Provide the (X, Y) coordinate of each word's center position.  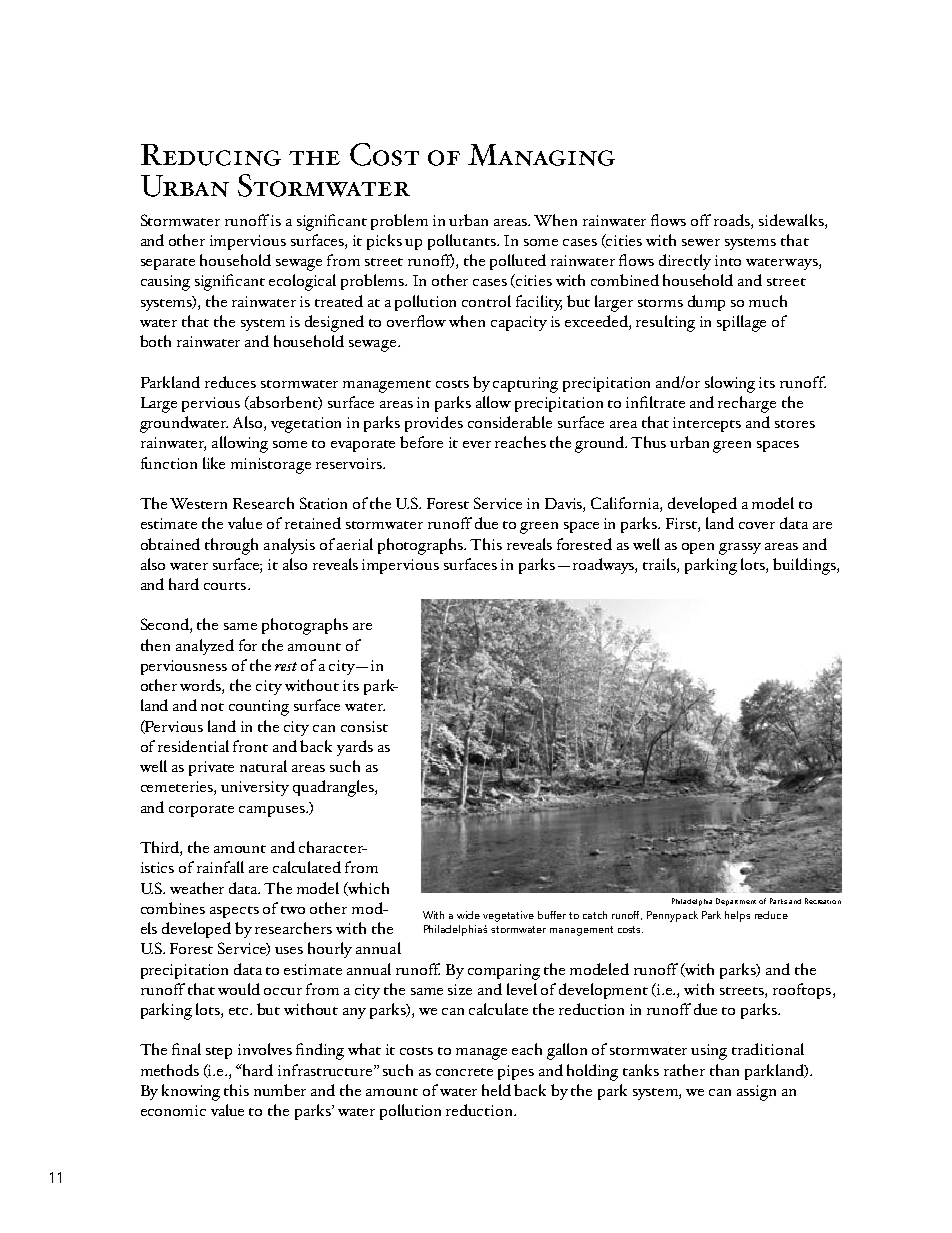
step (219, 1053)
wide (468, 915)
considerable (510, 422)
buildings (805, 566)
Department (736, 902)
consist (364, 726)
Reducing (211, 155)
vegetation (306, 425)
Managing (541, 155)
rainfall (220, 867)
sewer (701, 242)
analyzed (205, 647)
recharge (747, 404)
